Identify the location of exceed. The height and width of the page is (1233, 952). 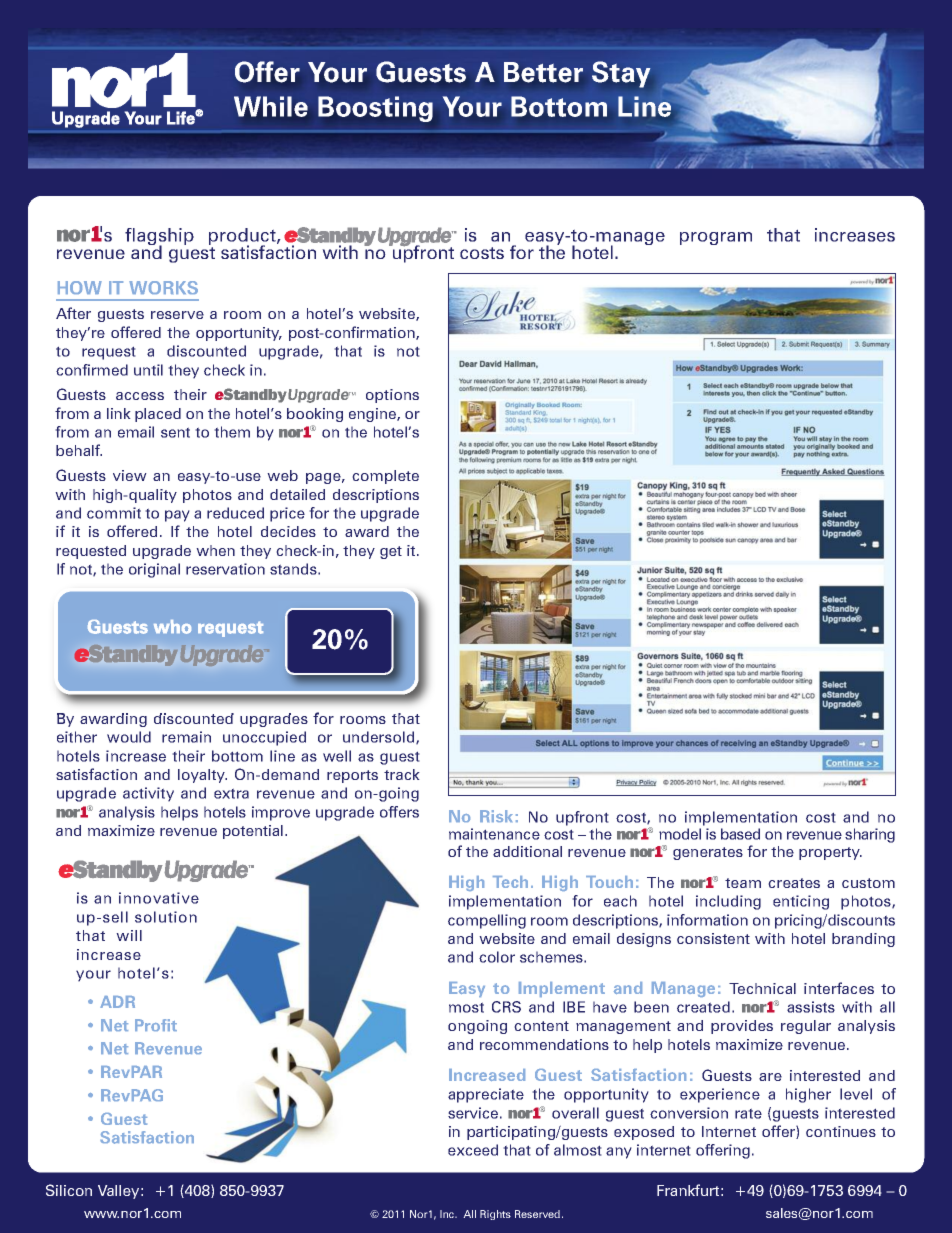
(473, 1150).
